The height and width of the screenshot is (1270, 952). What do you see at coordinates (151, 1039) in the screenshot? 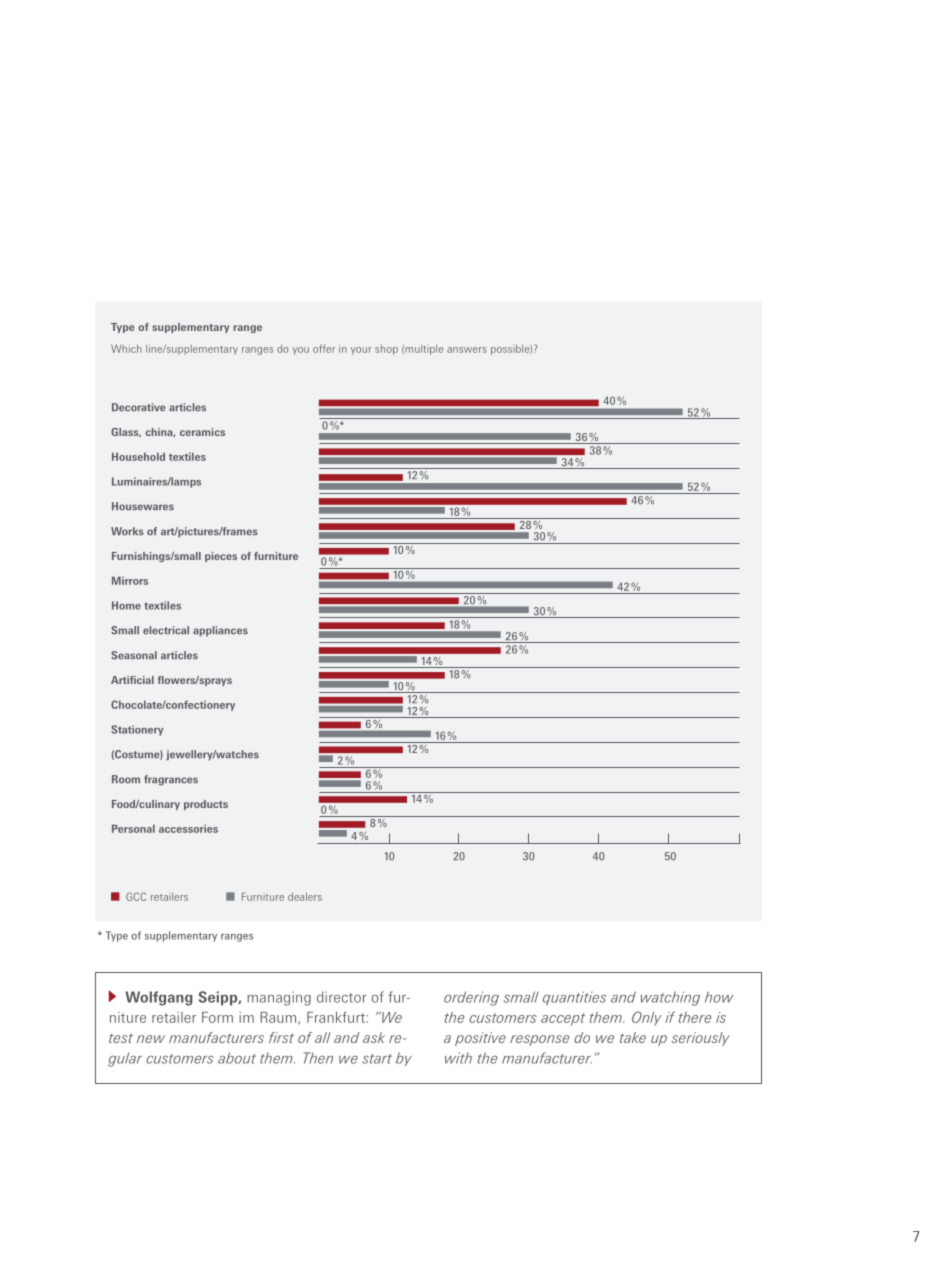
I see `new` at bounding box center [151, 1039].
